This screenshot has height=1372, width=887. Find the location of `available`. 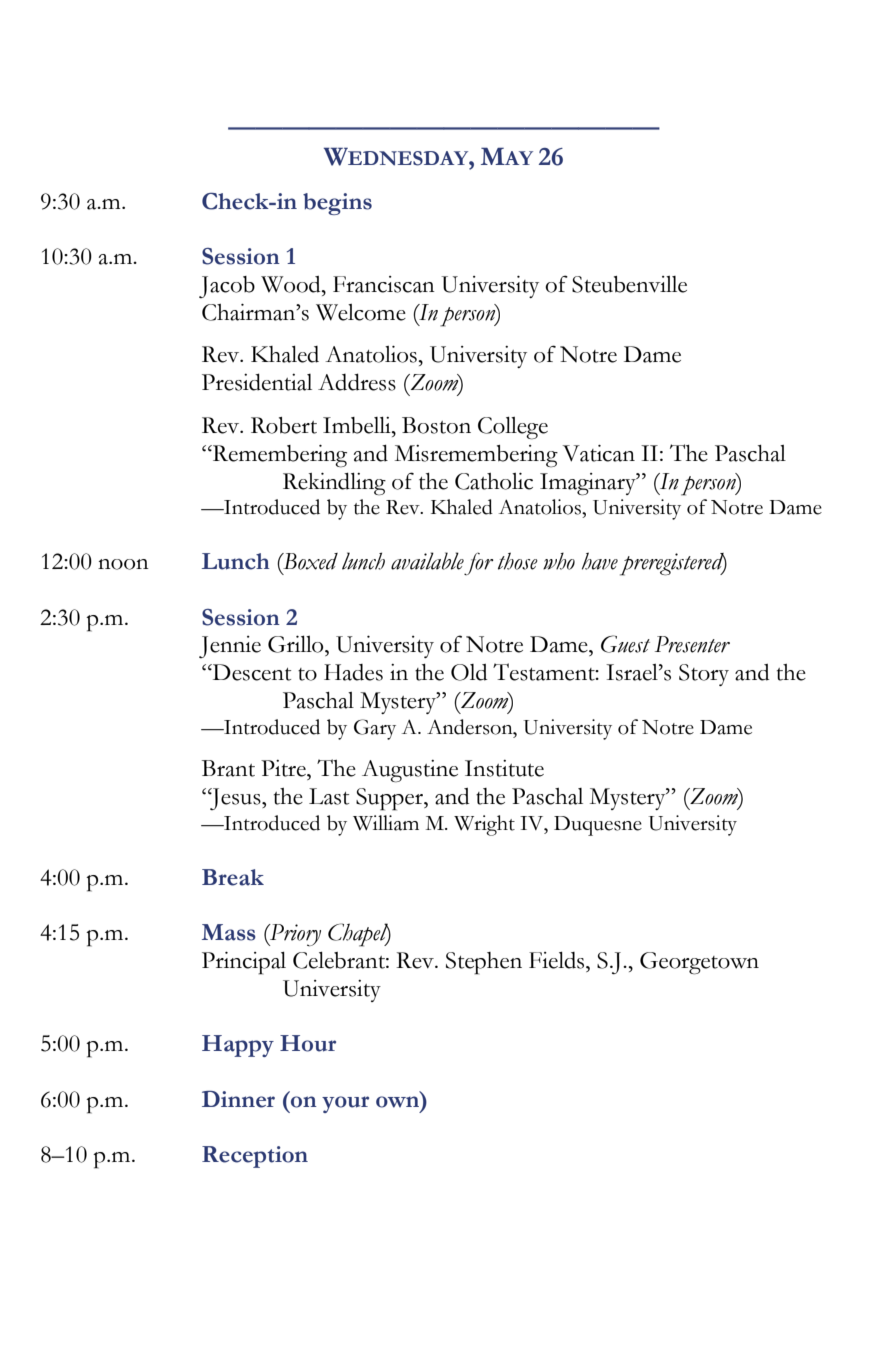

available is located at coordinates (427, 561).
